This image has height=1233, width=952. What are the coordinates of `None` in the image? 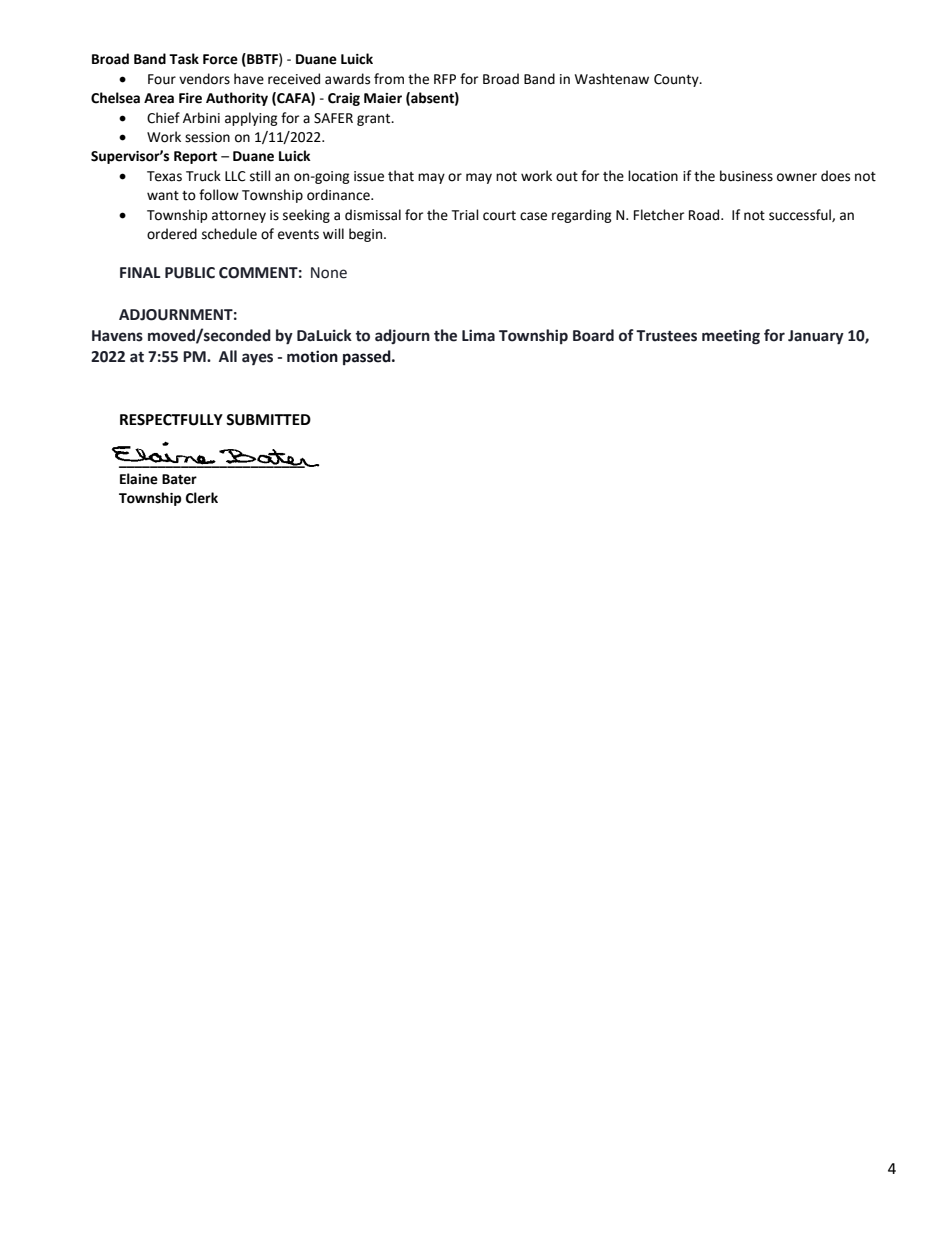 It's located at (329, 273).
